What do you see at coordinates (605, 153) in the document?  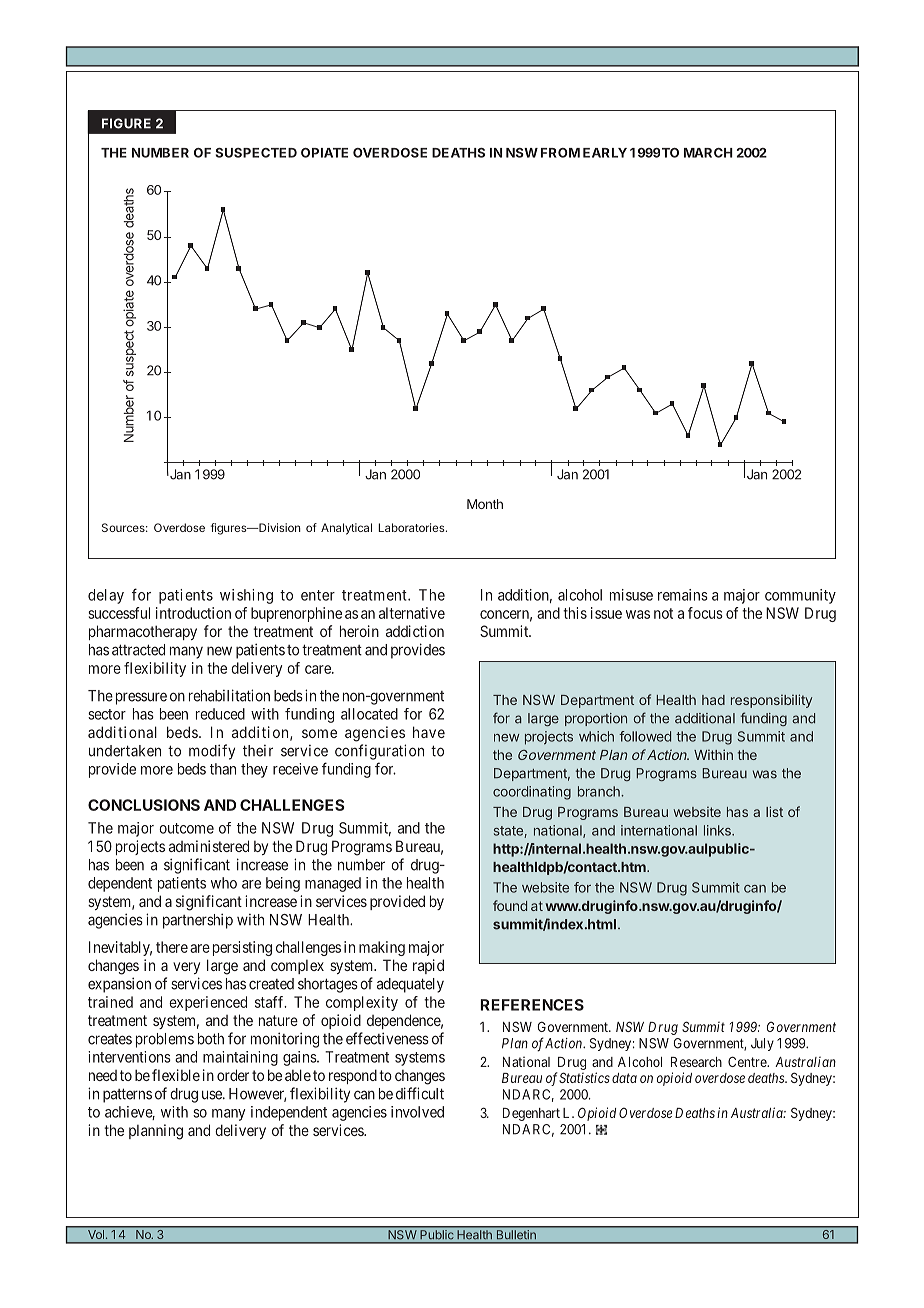 I see `EARLY` at bounding box center [605, 153].
